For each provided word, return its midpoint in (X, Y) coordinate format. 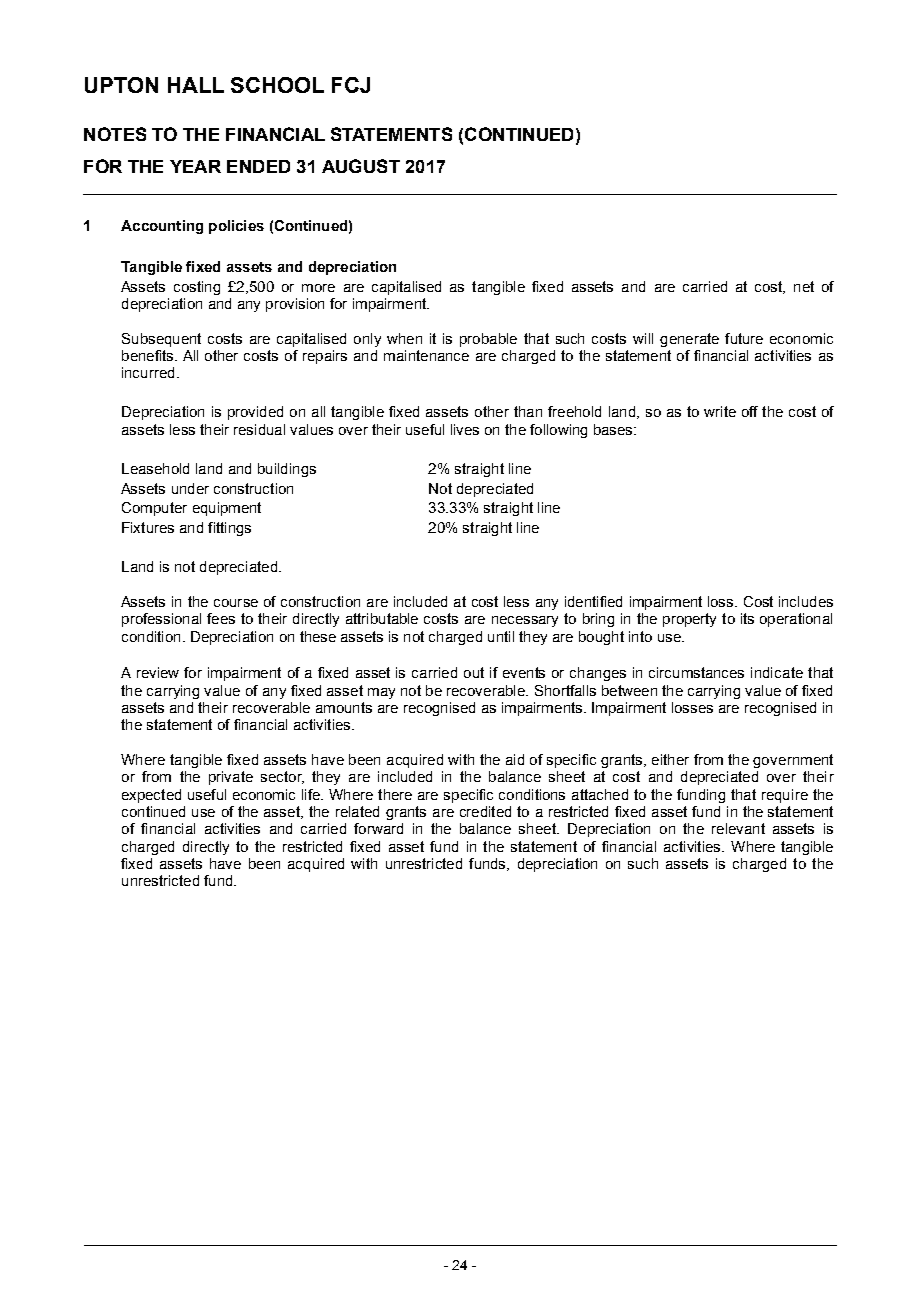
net (804, 286)
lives (465, 429)
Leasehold (155, 468)
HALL (196, 85)
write (720, 411)
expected (151, 796)
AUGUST (361, 166)
